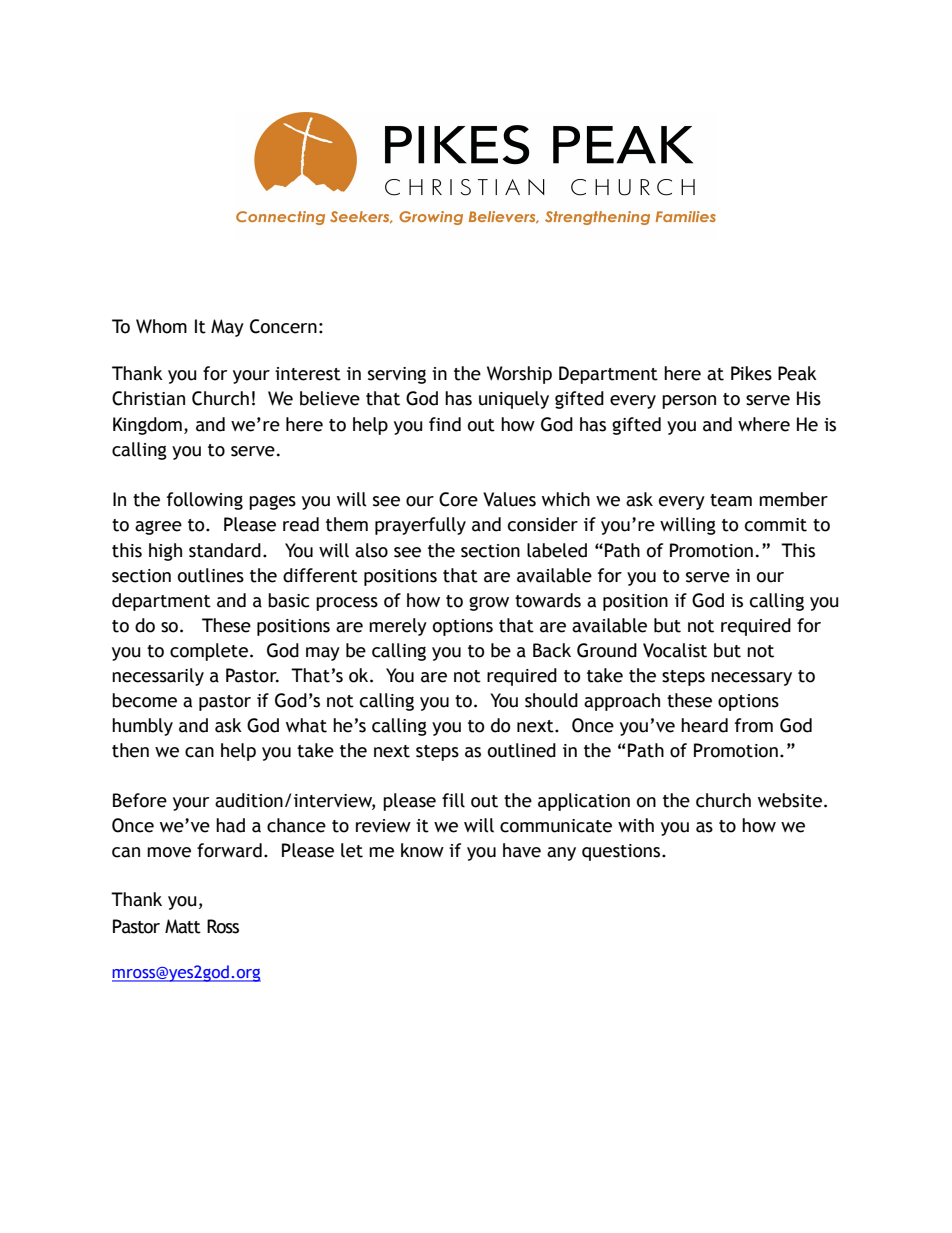 Image resolution: width=952 pixels, height=1233 pixels. Describe the element at coordinates (704, 725) in the document. I see `heard` at that location.
